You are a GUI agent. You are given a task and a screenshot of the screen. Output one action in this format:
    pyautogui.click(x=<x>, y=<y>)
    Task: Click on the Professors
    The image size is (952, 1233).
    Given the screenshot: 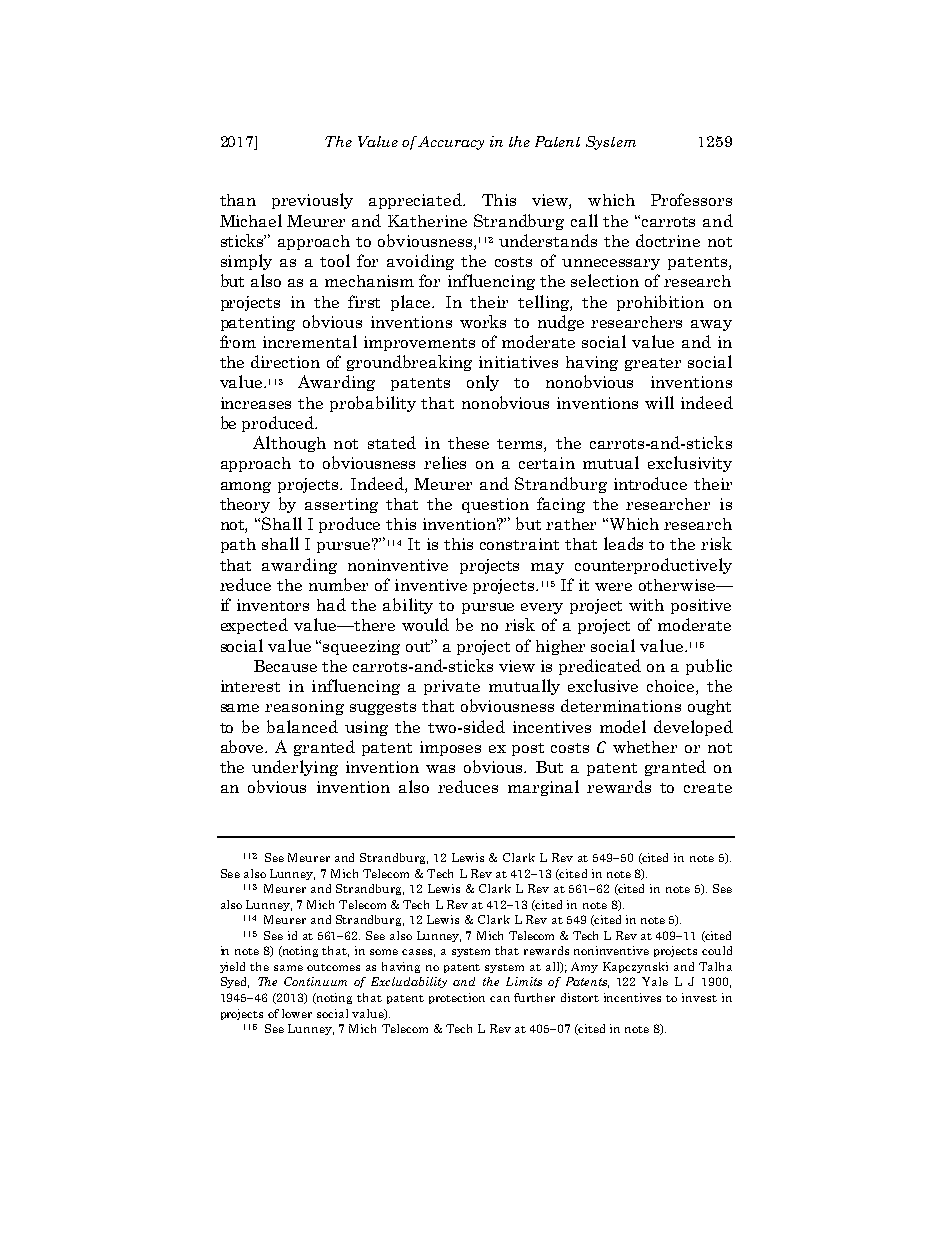 What is the action you would take?
    pyautogui.click(x=691, y=199)
